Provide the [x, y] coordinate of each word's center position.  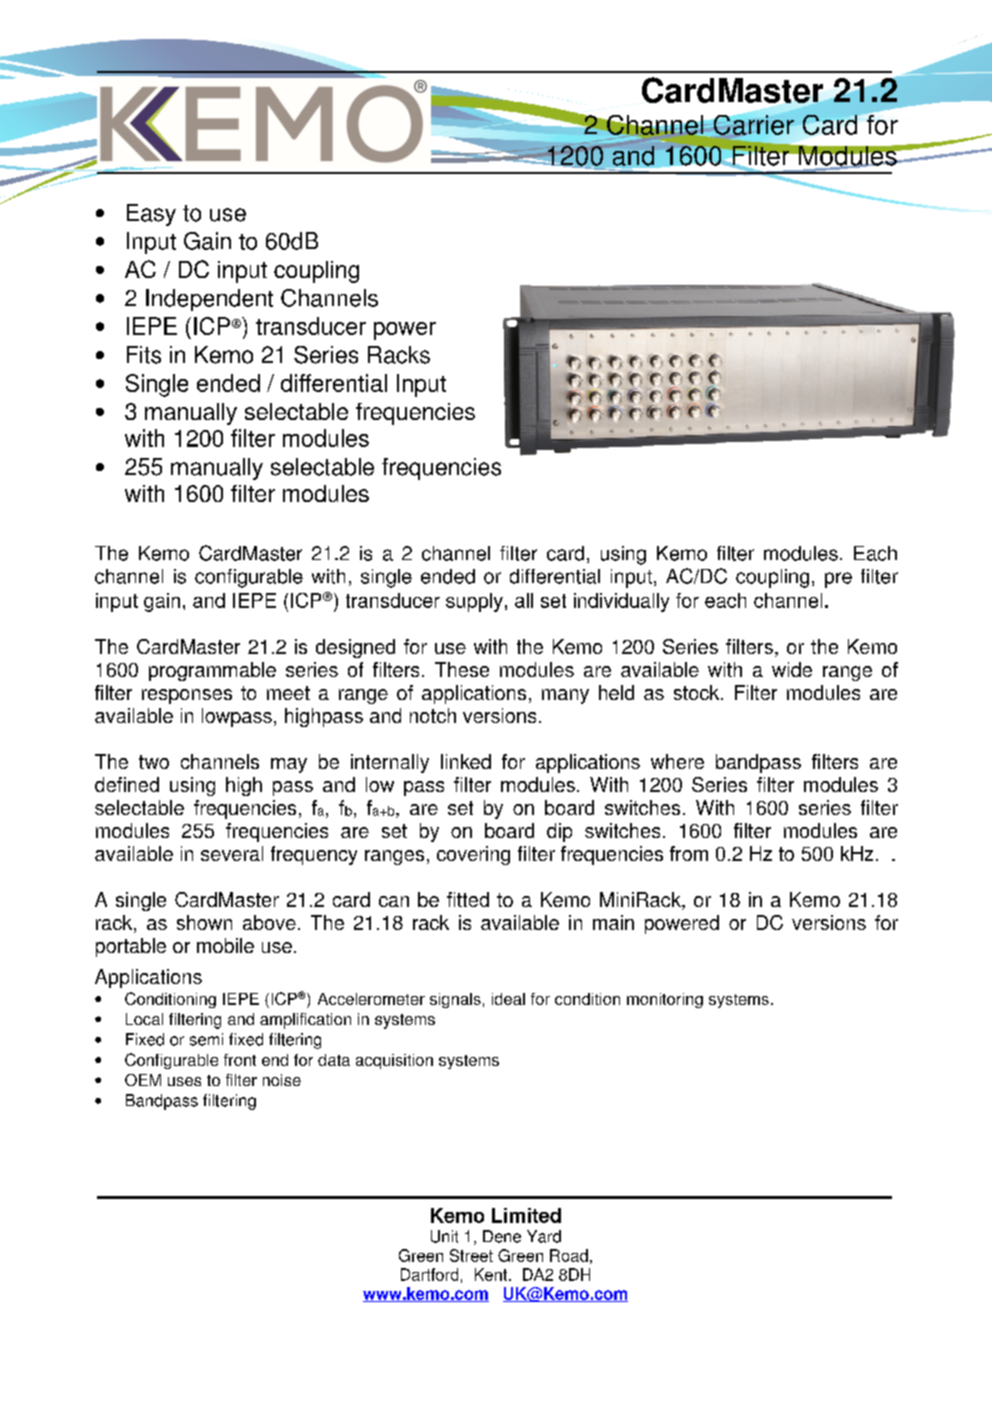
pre [838, 580]
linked [466, 761]
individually [621, 602]
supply [474, 602]
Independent [209, 300]
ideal [508, 999]
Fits [144, 355]
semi [206, 1039]
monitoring [665, 1000]
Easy [151, 215]
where [677, 761]
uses [184, 1081]
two [154, 762]
